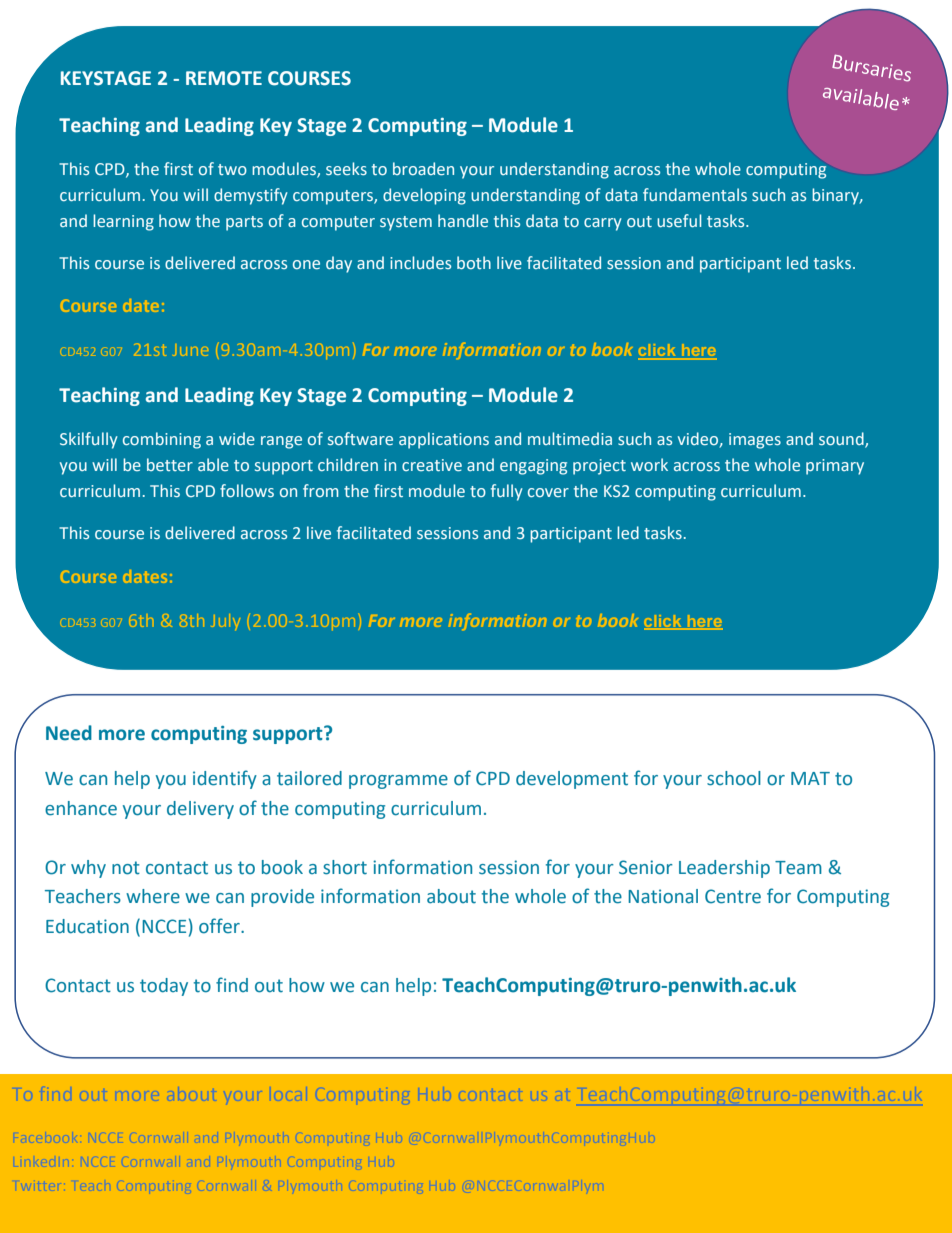  Describe the element at coordinates (164, 987) in the page. I see `today` at that location.
